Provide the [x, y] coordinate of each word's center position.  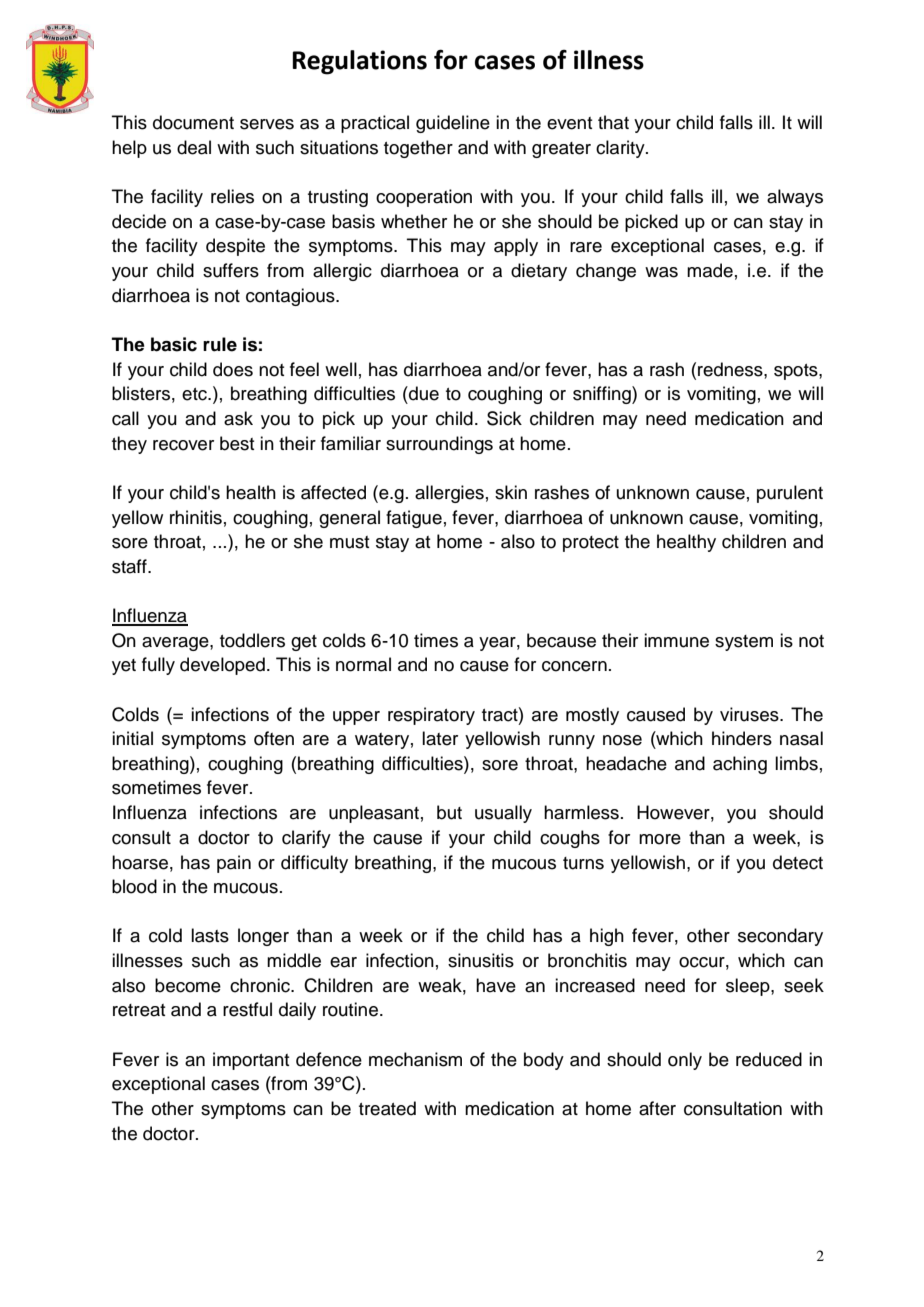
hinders [742, 738]
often [274, 738]
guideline [453, 124]
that [613, 122]
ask [238, 418]
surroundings [439, 445]
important [251, 1061]
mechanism [415, 1059]
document [193, 122]
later [440, 738]
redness [731, 369]
